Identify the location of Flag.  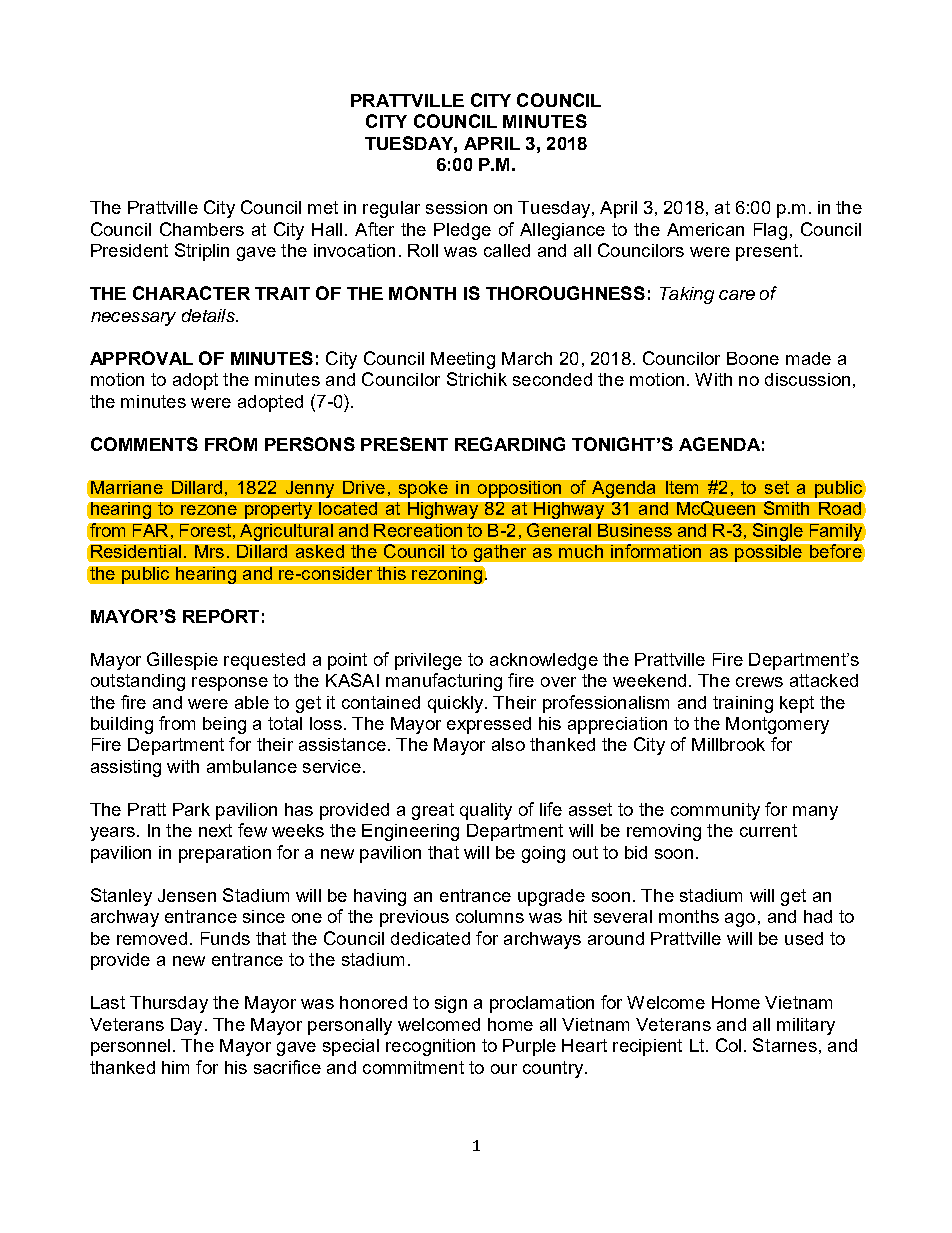
(770, 231).
